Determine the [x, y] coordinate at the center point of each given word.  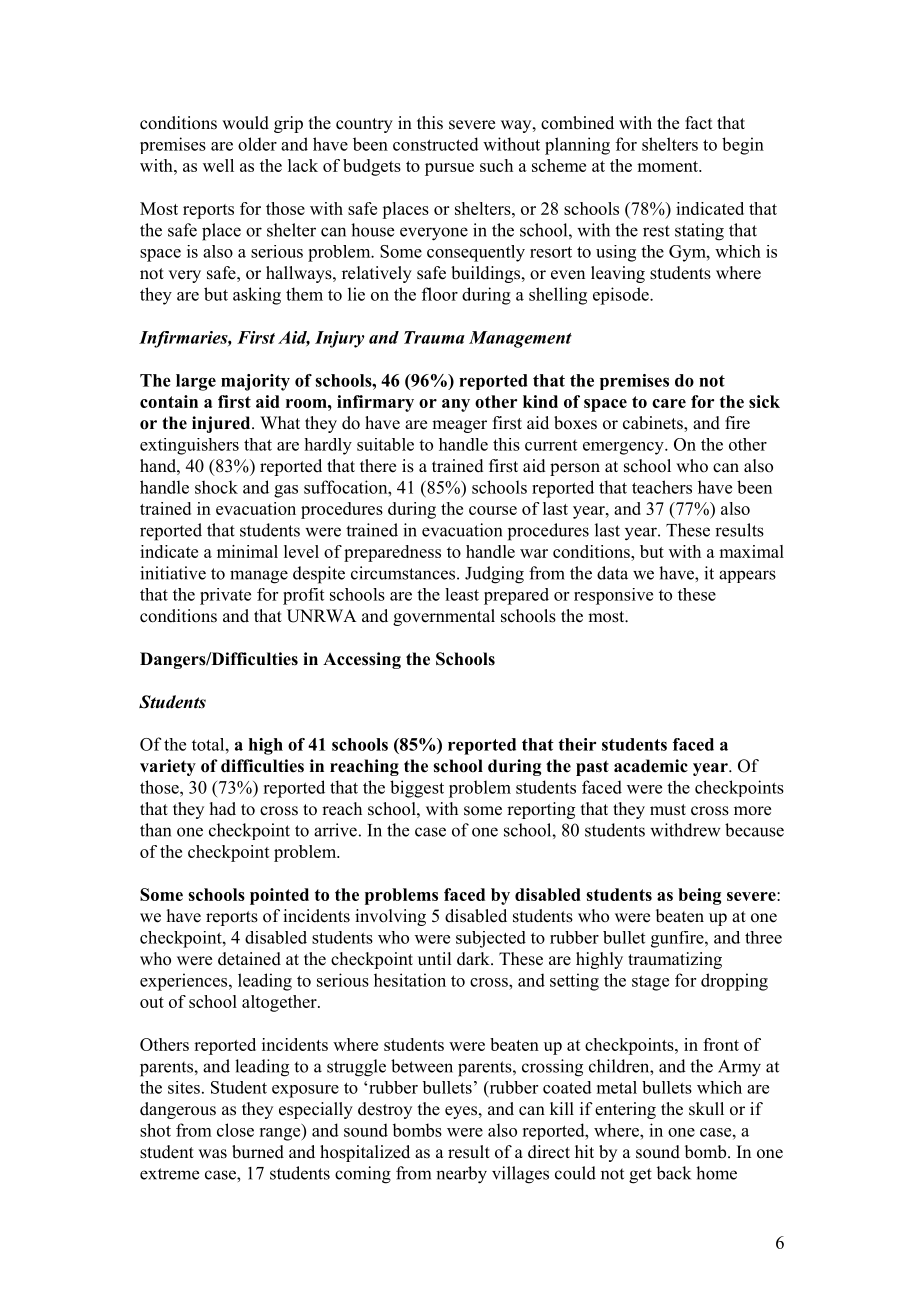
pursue [449, 169]
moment [668, 166]
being [699, 896]
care [669, 403]
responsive [613, 596]
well [218, 165]
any [456, 405]
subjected [491, 939]
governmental [444, 617]
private [225, 596]
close [235, 1130]
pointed [279, 896]
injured [222, 424]
